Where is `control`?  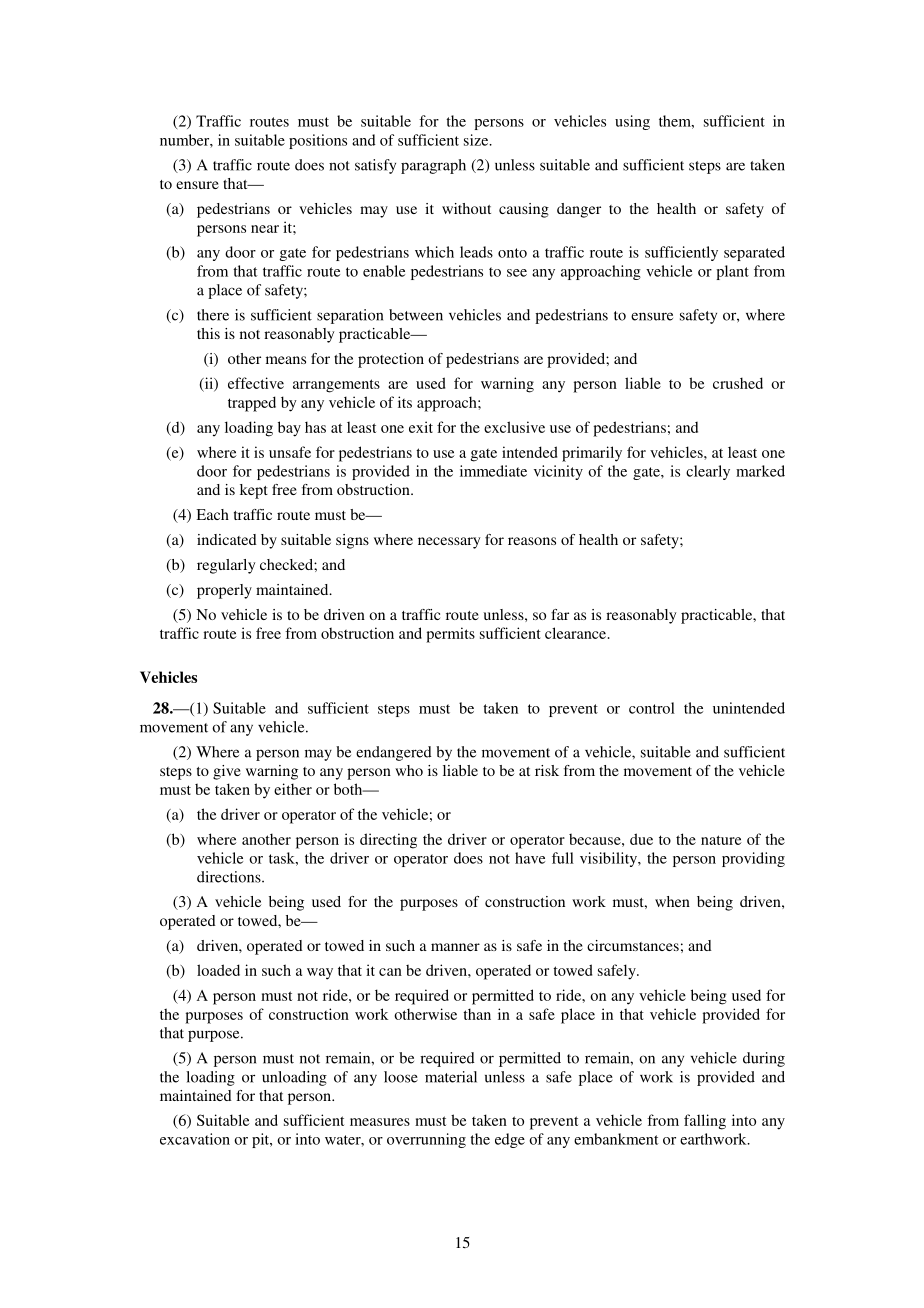
control is located at coordinates (652, 708).
